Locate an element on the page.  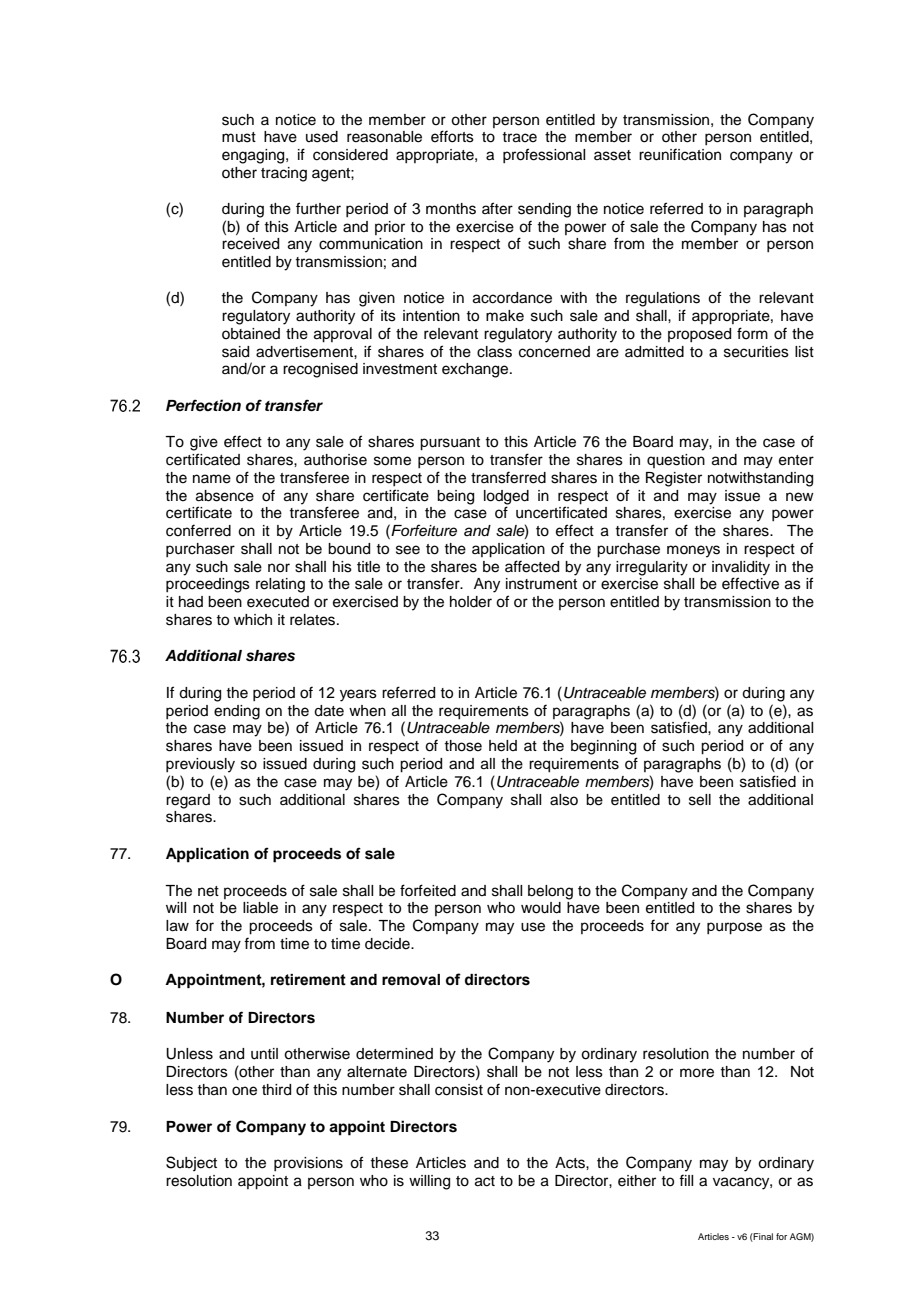
invalidity is located at coordinates (741, 568).
